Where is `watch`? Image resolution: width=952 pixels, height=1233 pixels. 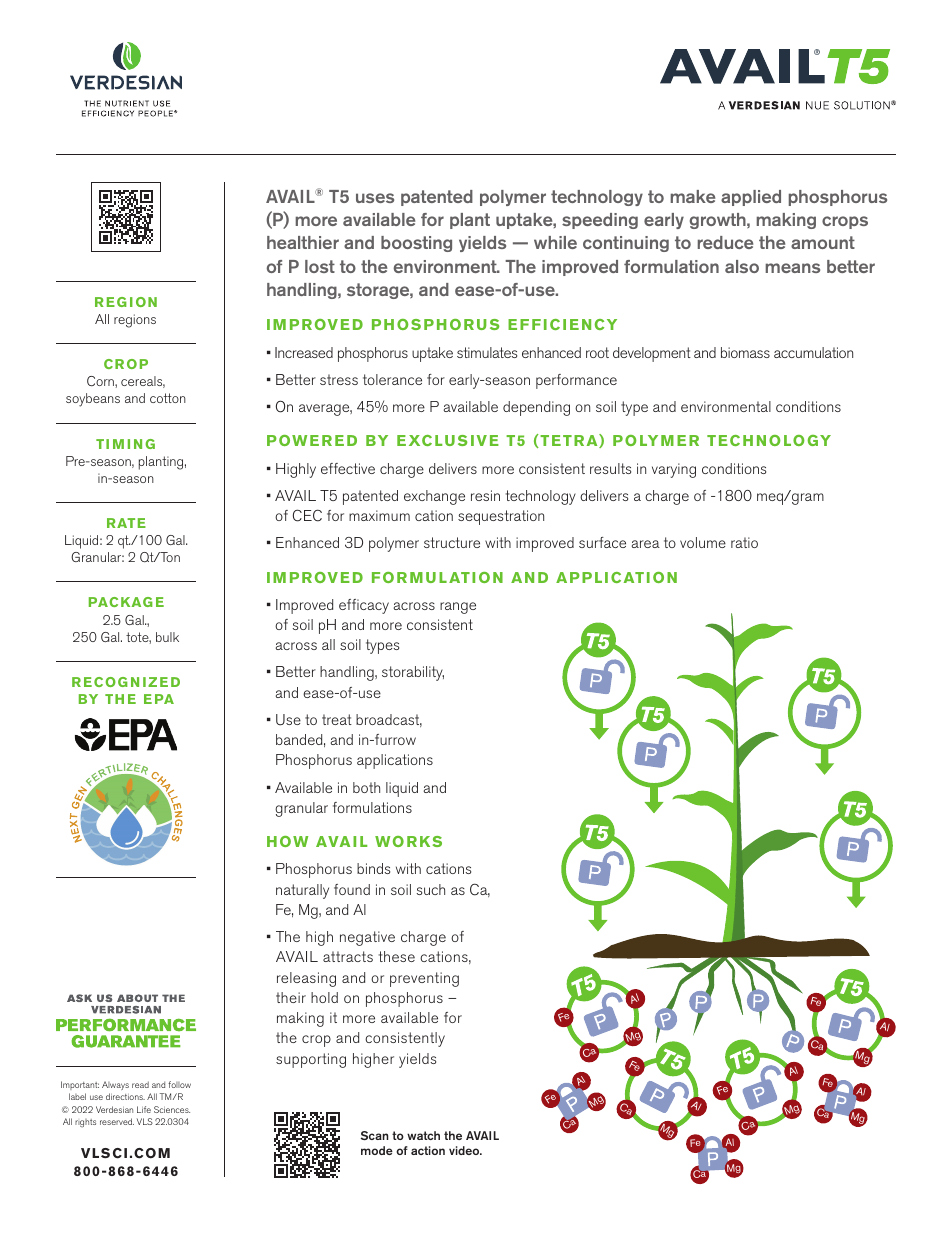 watch is located at coordinates (423, 1135).
